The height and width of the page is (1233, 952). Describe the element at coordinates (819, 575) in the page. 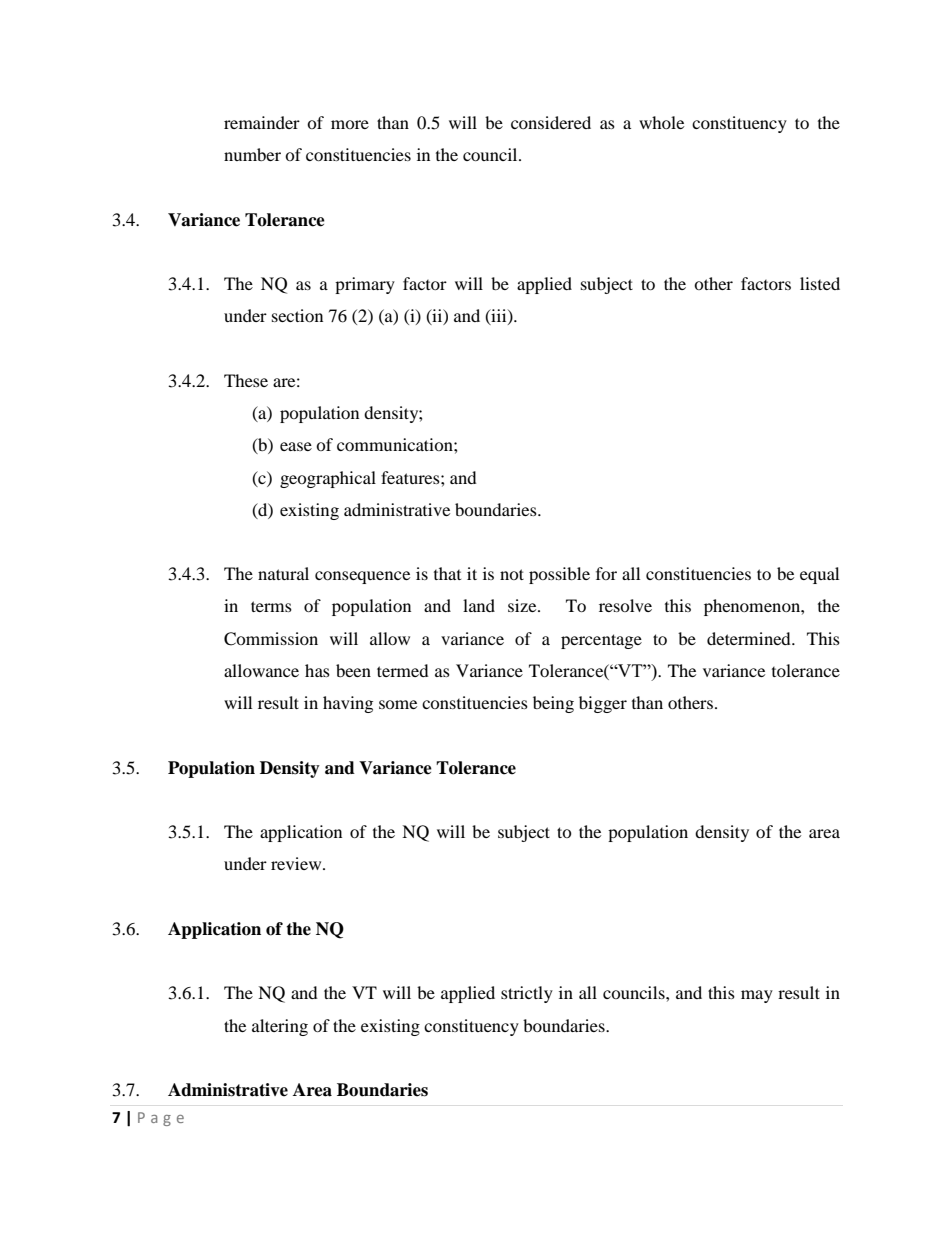

I see `equal` at that location.
